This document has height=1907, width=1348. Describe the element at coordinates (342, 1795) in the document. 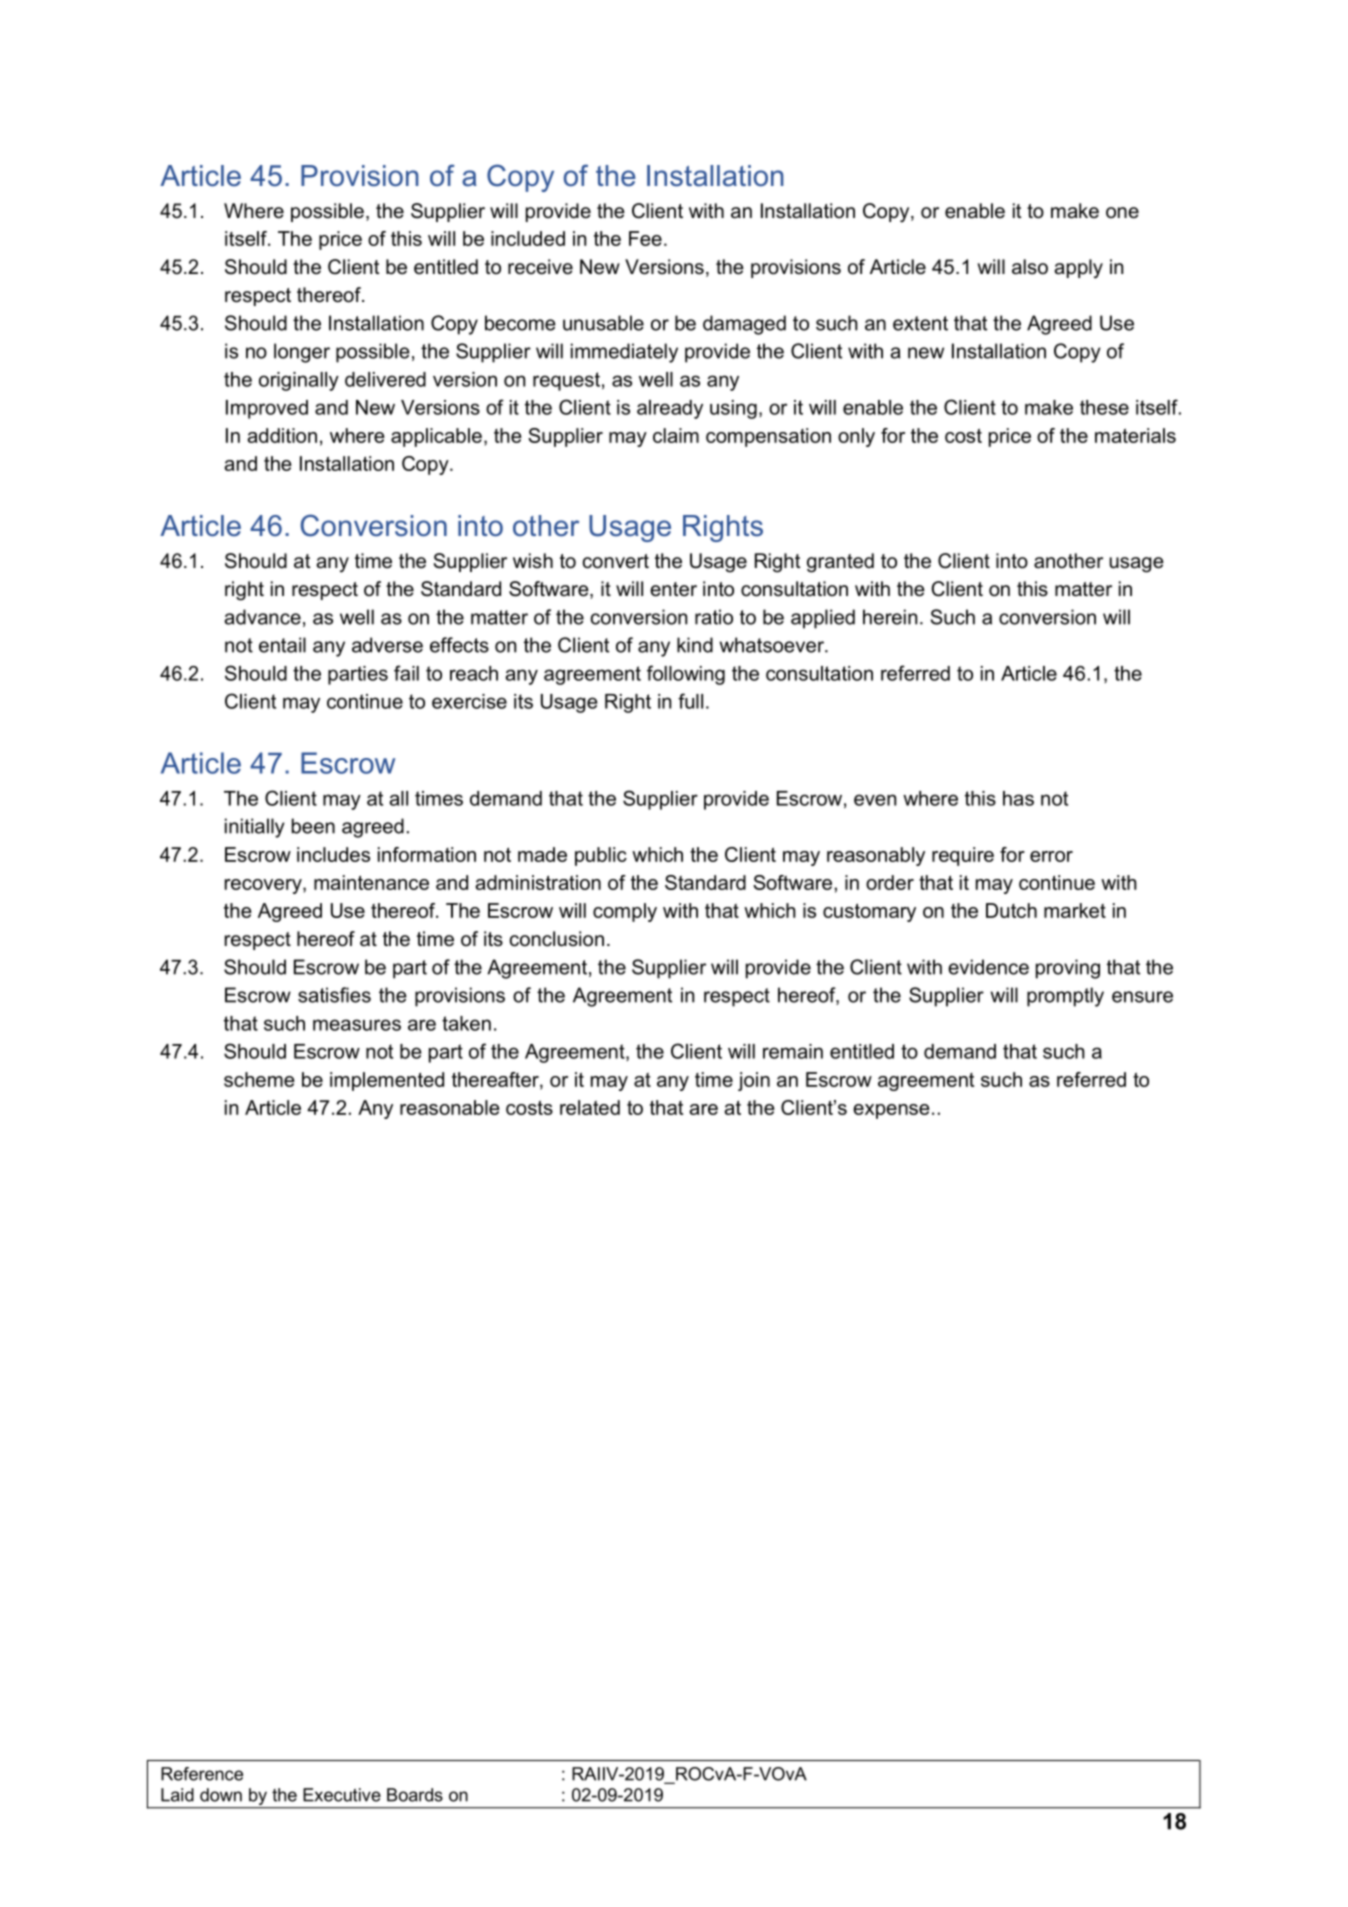

I see `Executive` at that location.
